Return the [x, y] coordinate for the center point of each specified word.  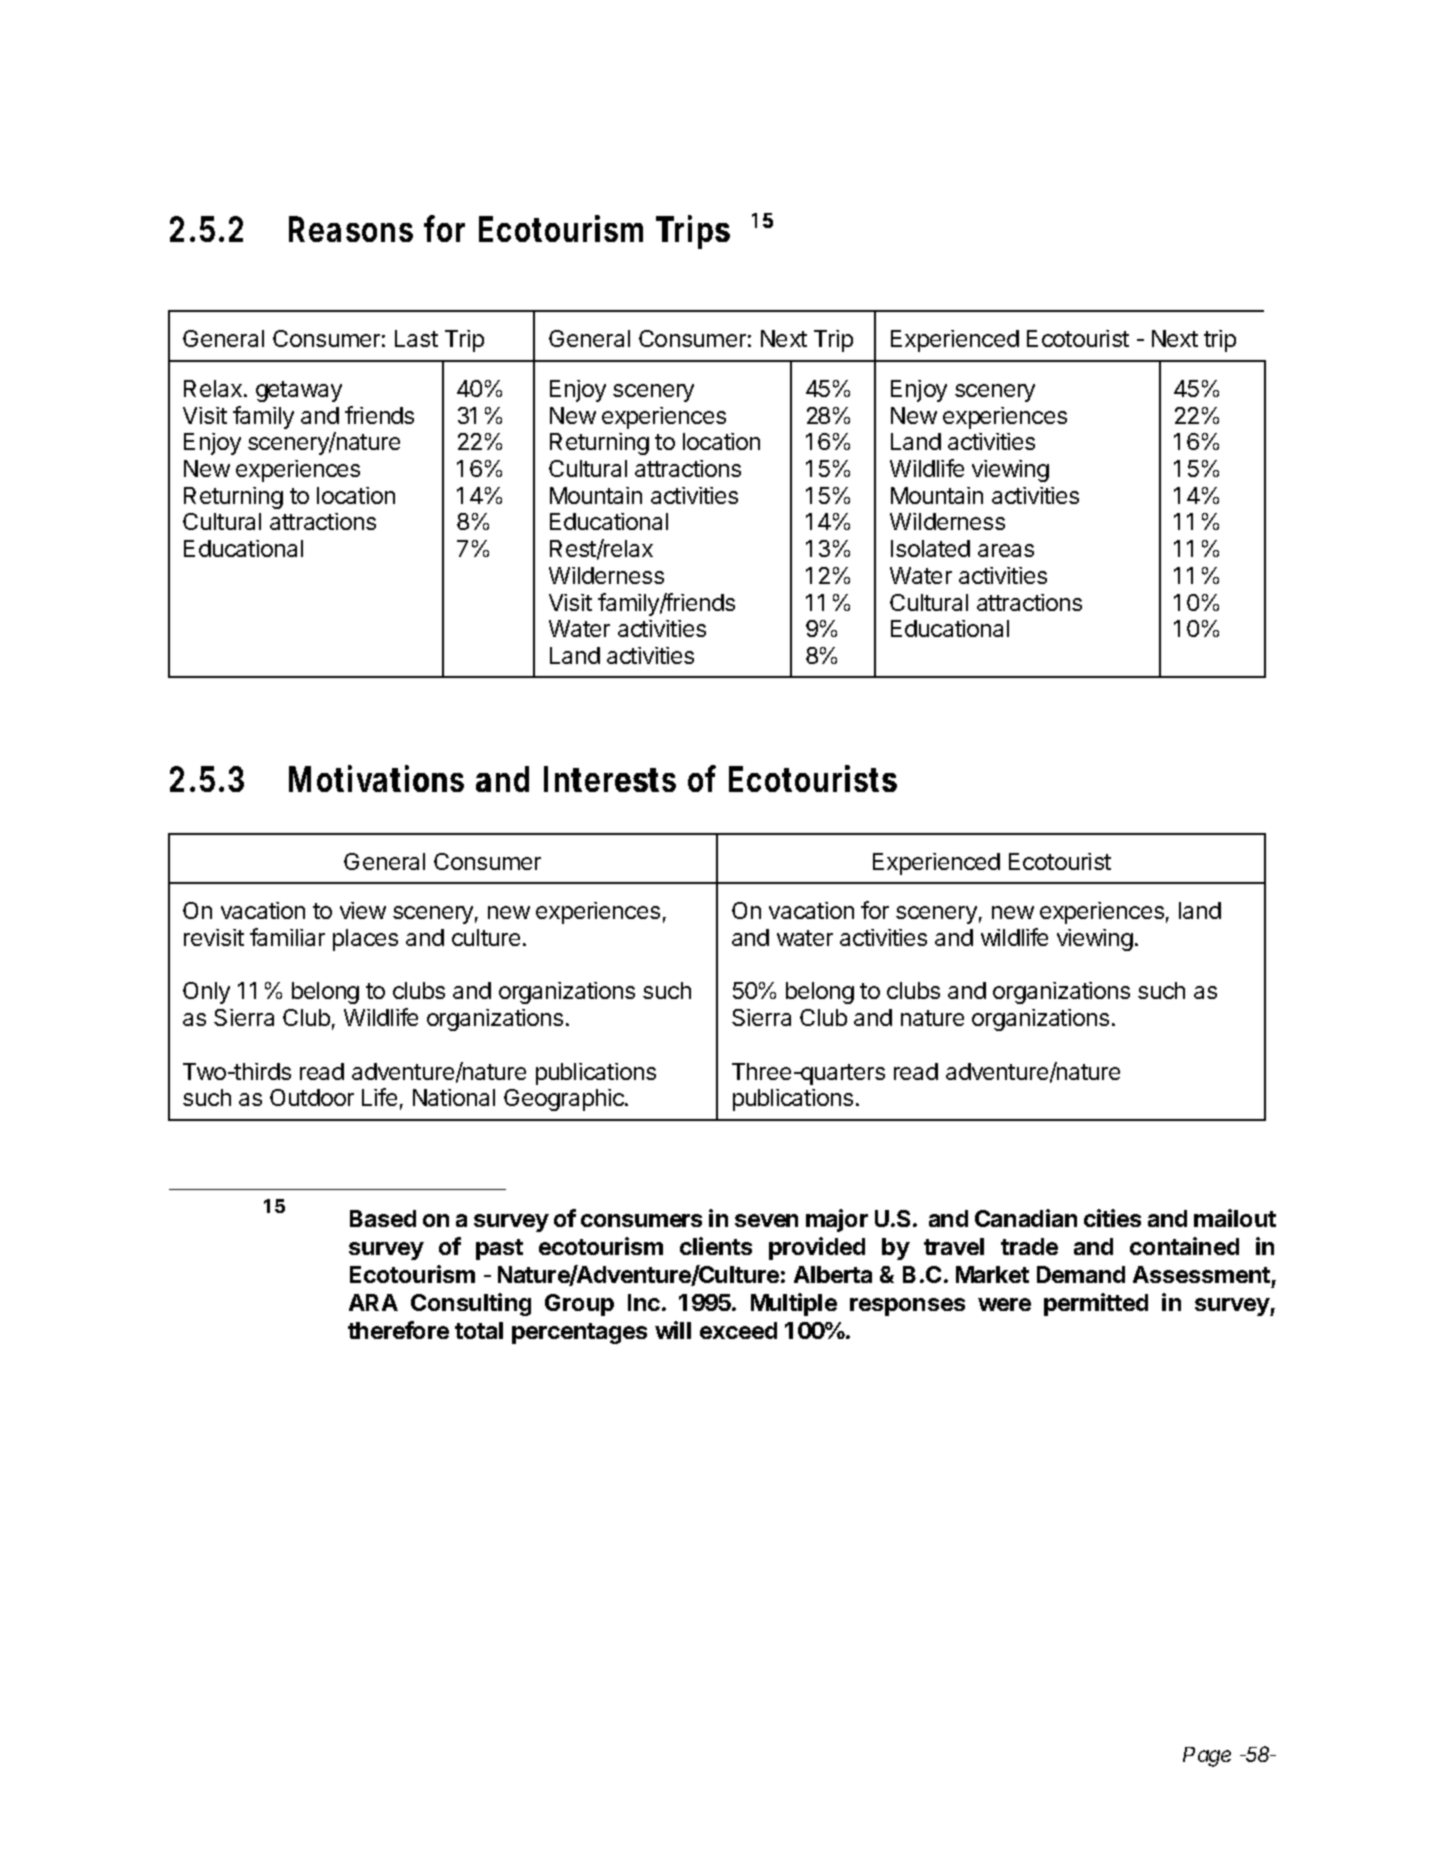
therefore [398, 1330]
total [479, 1330]
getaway [299, 391]
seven [766, 1220]
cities [1112, 1218]
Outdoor [312, 1097]
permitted [1096, 1304]
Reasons [351, 229]
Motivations [376, 778]
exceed [738, 1330]
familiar [287, 937]
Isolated [930, 548]
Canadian [1026, 1218]
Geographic [565, 1100]
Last [416, 338]
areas [1006, 550]
